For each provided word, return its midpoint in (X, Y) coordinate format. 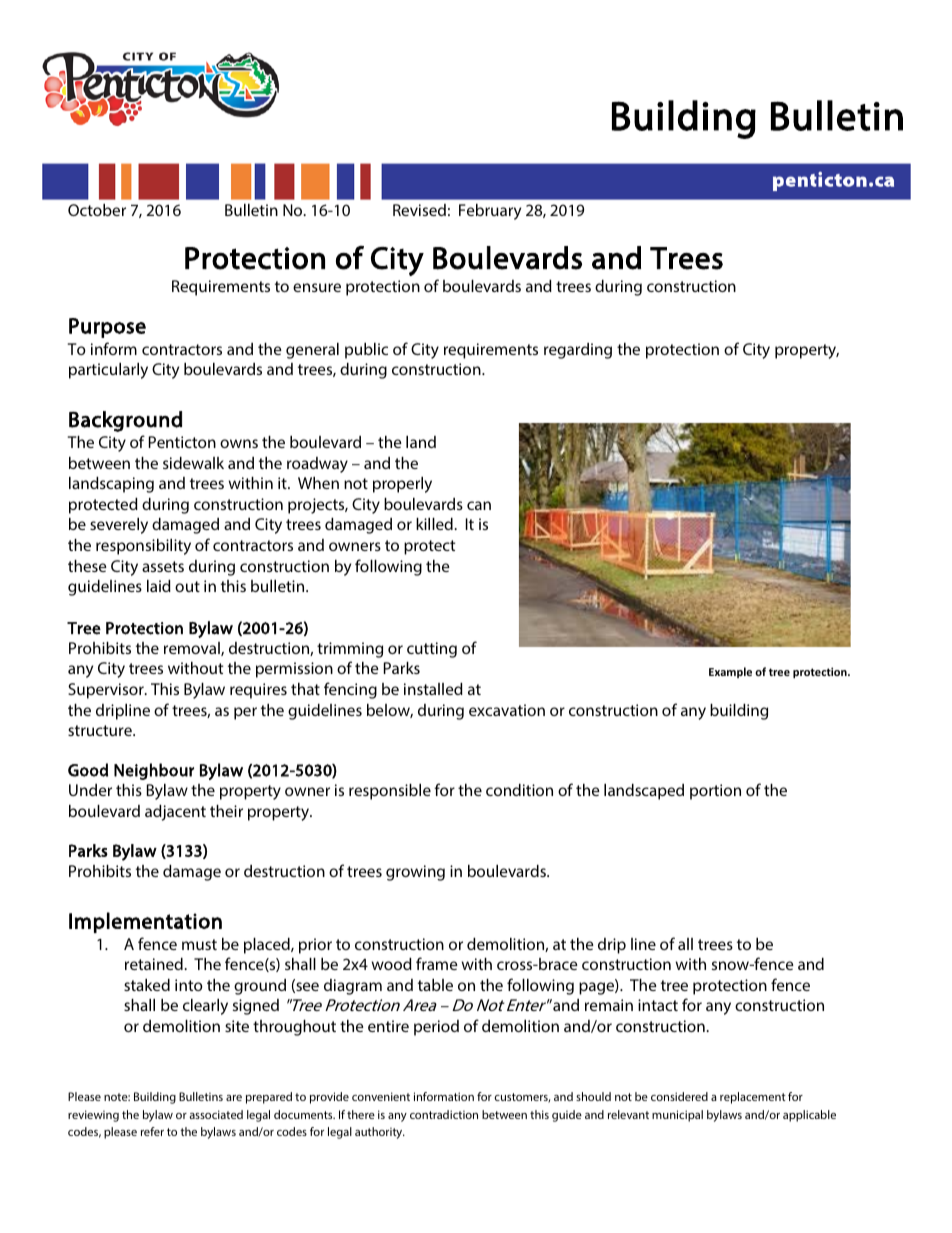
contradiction (444, 1114)
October (97, 210)
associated (216, 1114)
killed (435, 524)
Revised (419, 210)
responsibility (143, 547)
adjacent (175, 813)
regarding (578, 351)
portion (715, 792)
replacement (753, 1098)
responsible (390, 792)
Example (730, 672)
